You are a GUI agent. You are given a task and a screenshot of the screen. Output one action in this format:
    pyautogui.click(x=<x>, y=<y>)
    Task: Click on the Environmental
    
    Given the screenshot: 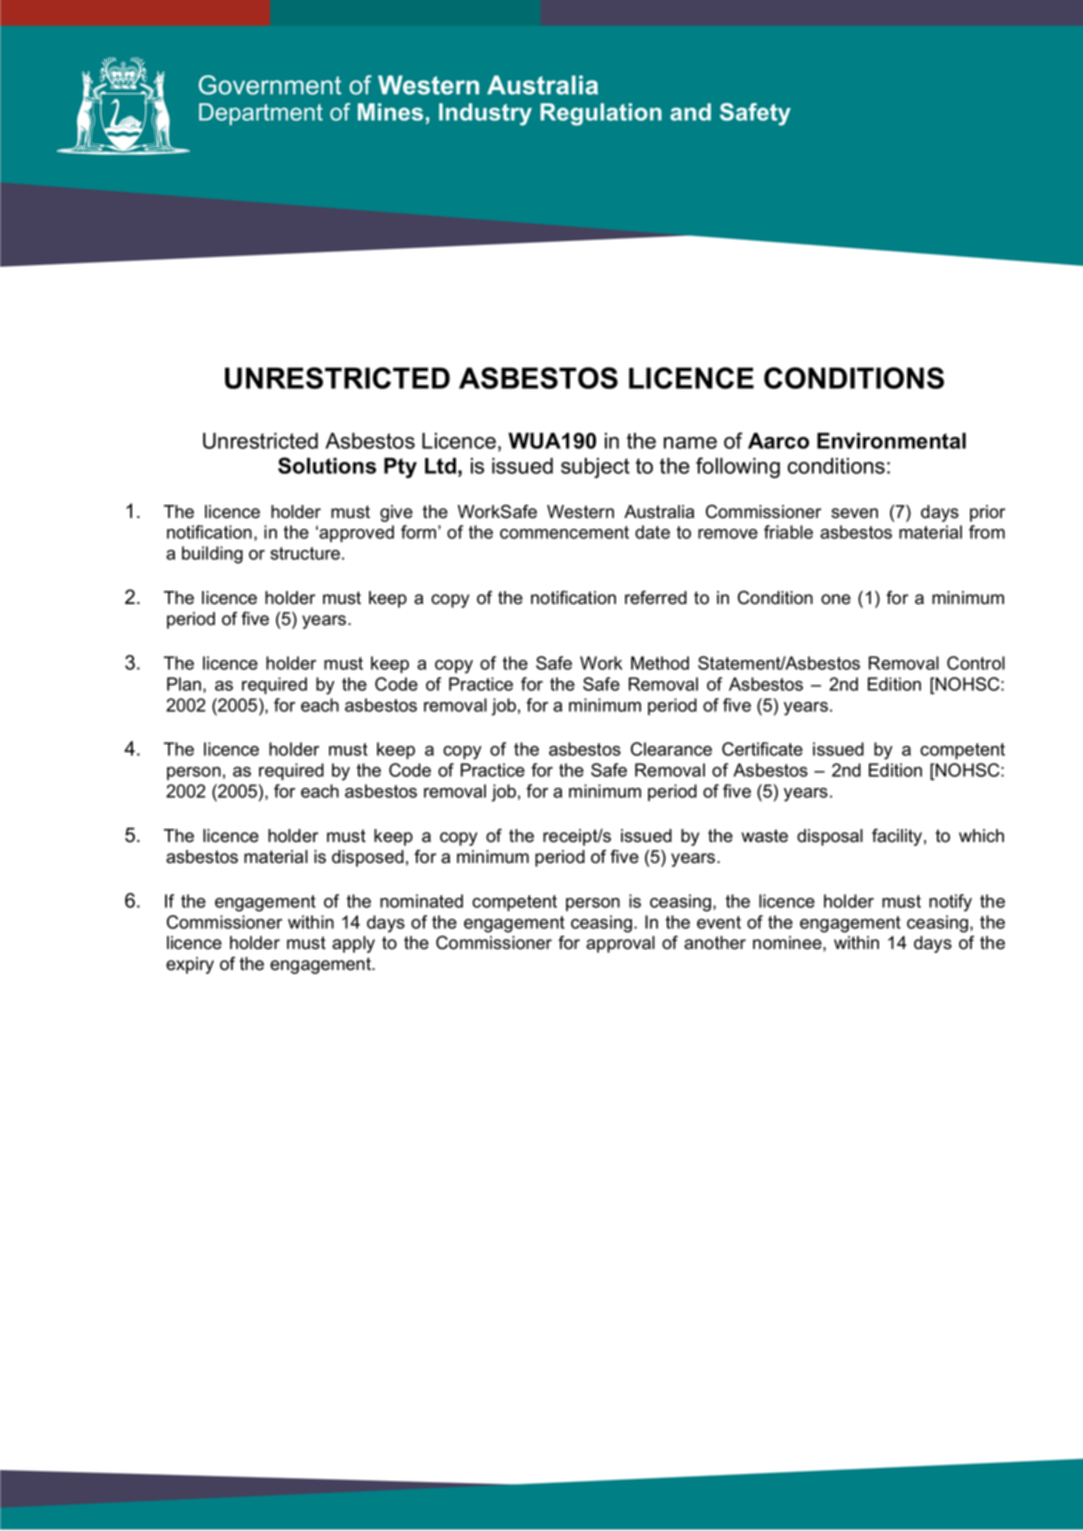 What is the action you would take?
    pyautogui.click(x=891, y=441)
